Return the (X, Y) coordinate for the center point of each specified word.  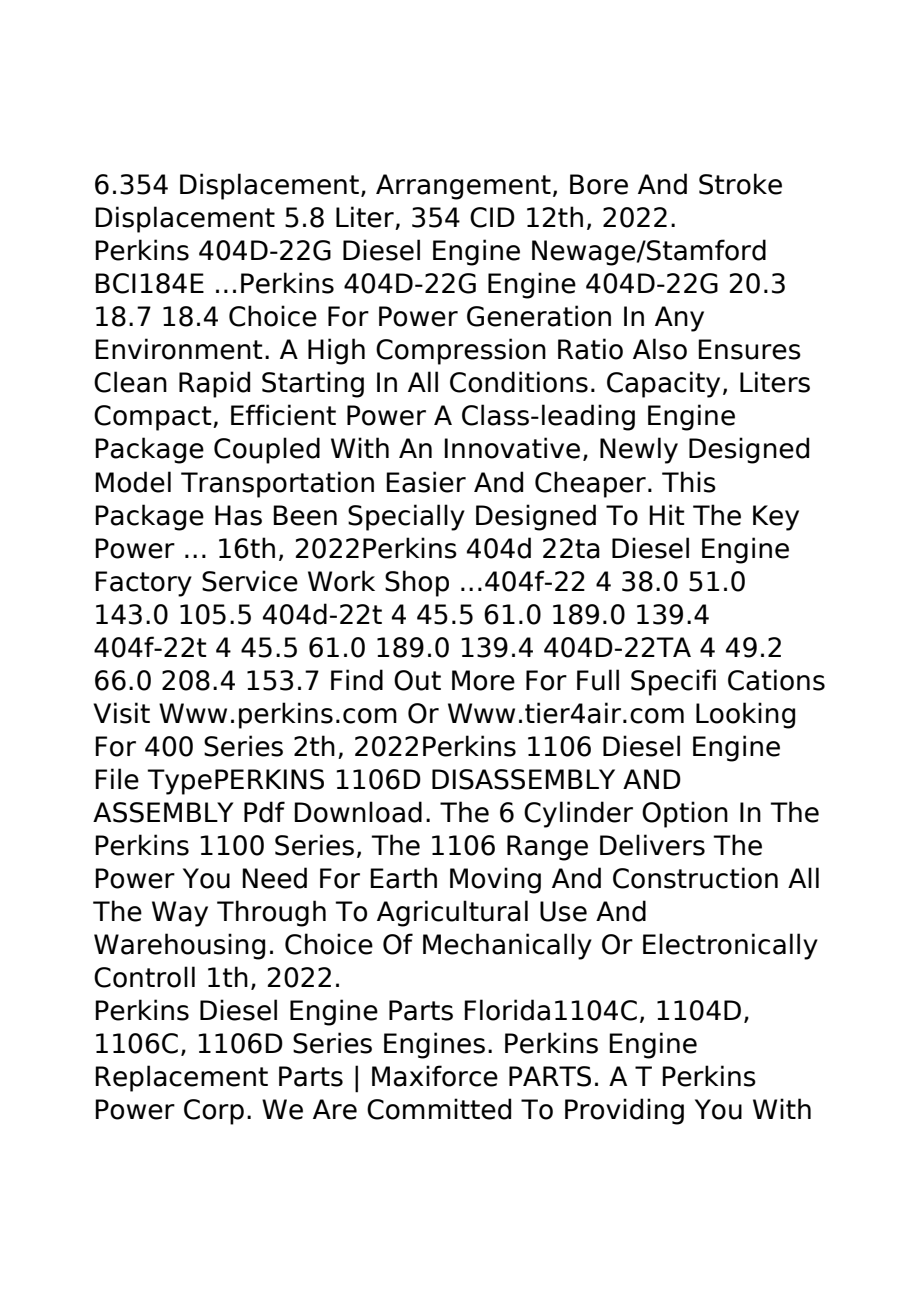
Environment (179, 349)
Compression (461, 351)
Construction (695, 878)
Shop (417, 583)
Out (417, 680)
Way (180, 914)
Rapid (214, 384)
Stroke (740, 184)
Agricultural (452, 913)
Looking (745, 715)
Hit (667, 514)
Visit (121, 713)
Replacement (181, 1078)
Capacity (663, 384)
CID (492, 217)
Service (250, 581)
